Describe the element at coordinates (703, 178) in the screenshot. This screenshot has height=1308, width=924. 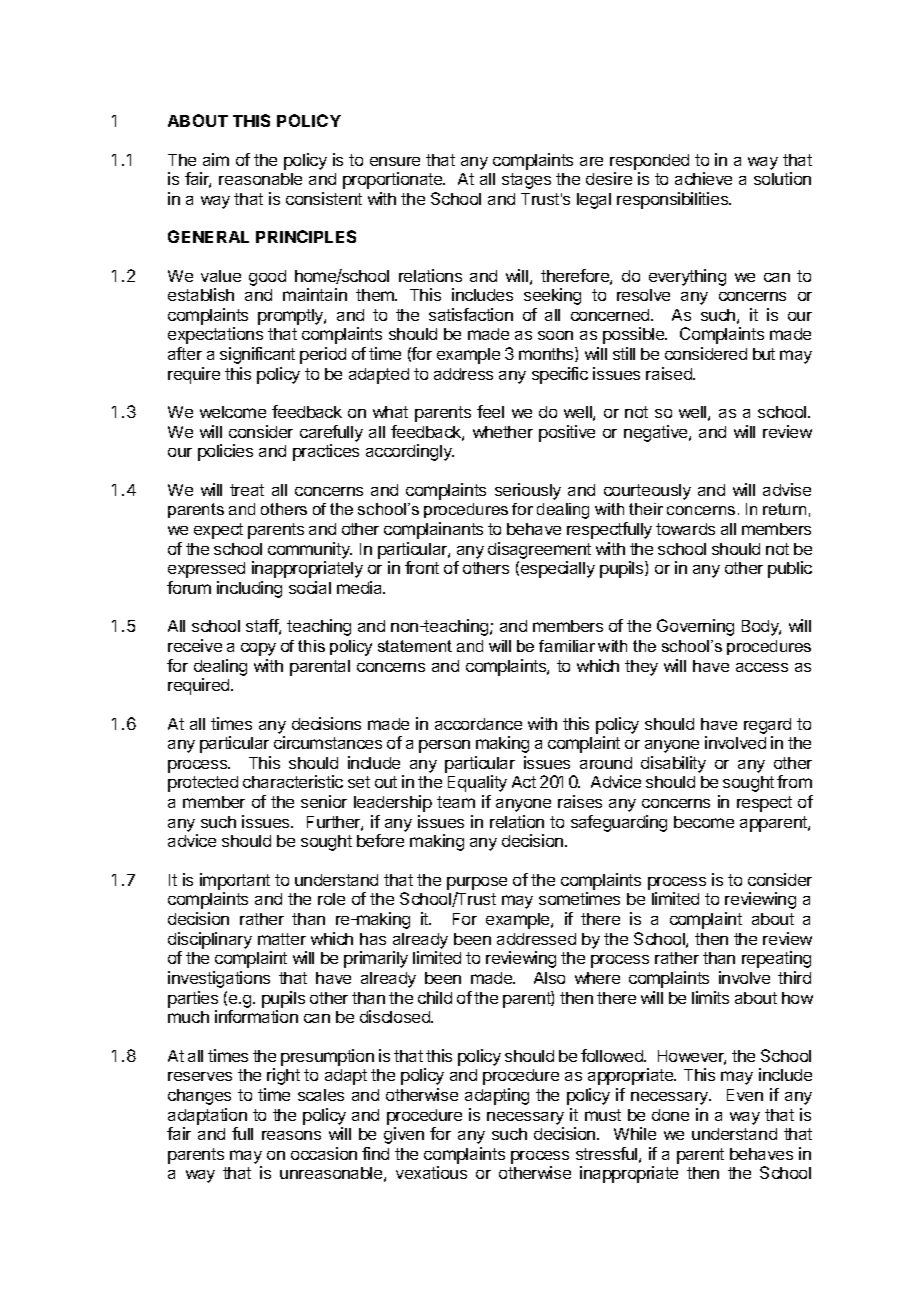
I see `achieve` at that location.
